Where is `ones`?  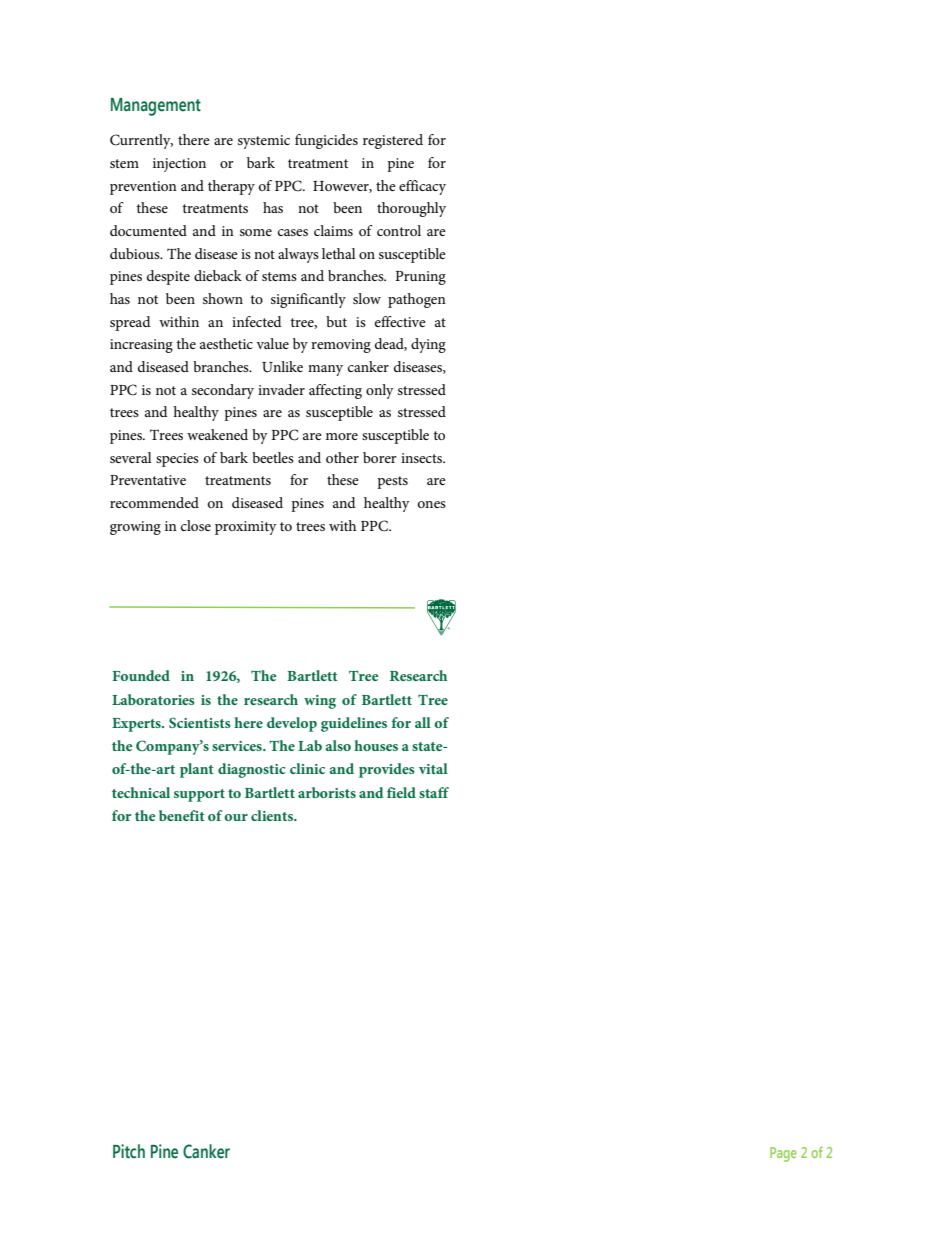
ones is located at coordinates (432, 504).
